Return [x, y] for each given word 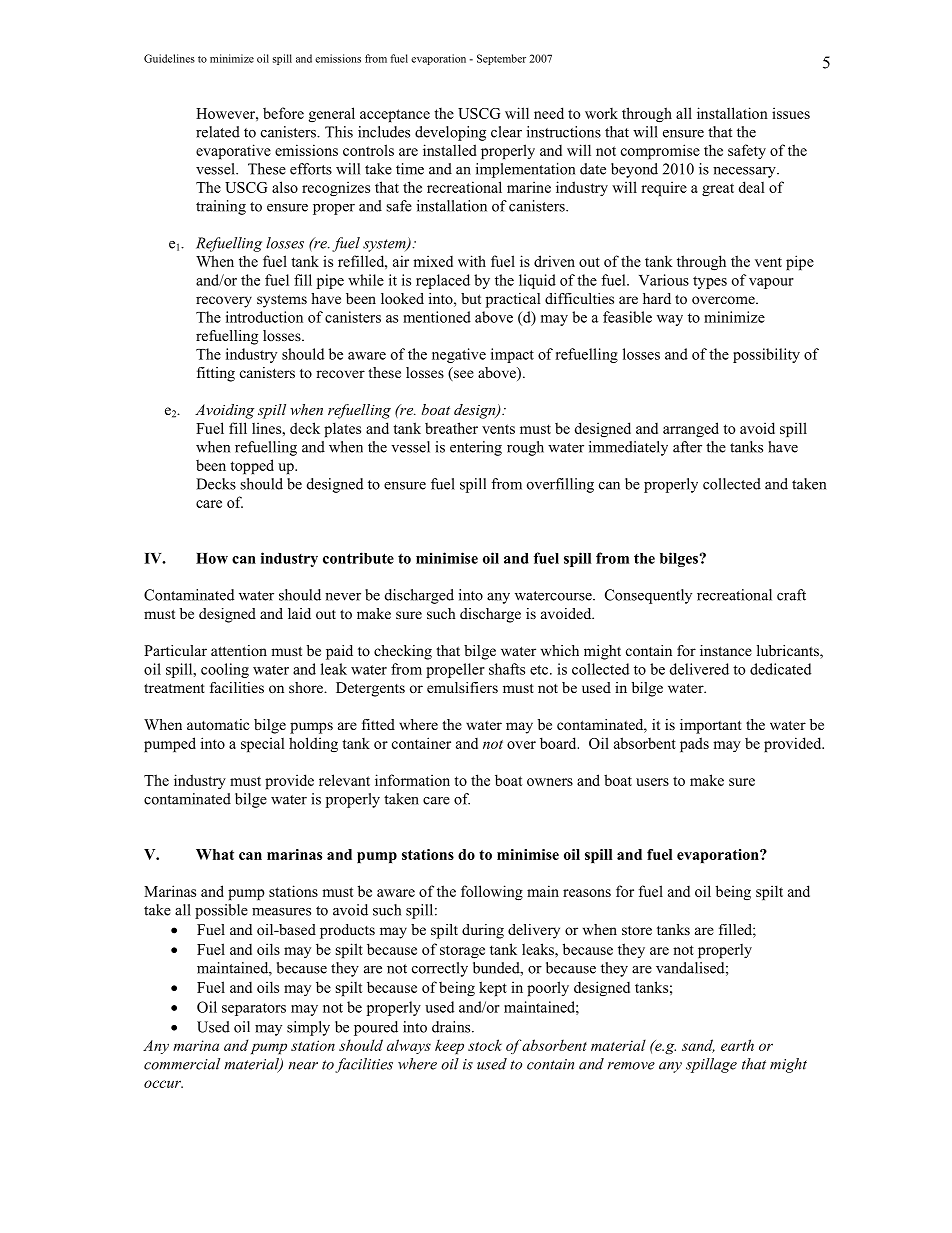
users [652, 782]
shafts [507, 669]
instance [726, 650]
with [472, 261]
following [492, 893]
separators [254, 1009]
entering [476, 448]
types [710, 282]
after [687, 447]
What [215, 854]
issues [791, 113]
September [501, 59]
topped [252, 466]
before [283, 113]
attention [239, 650]
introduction [264, 317]
